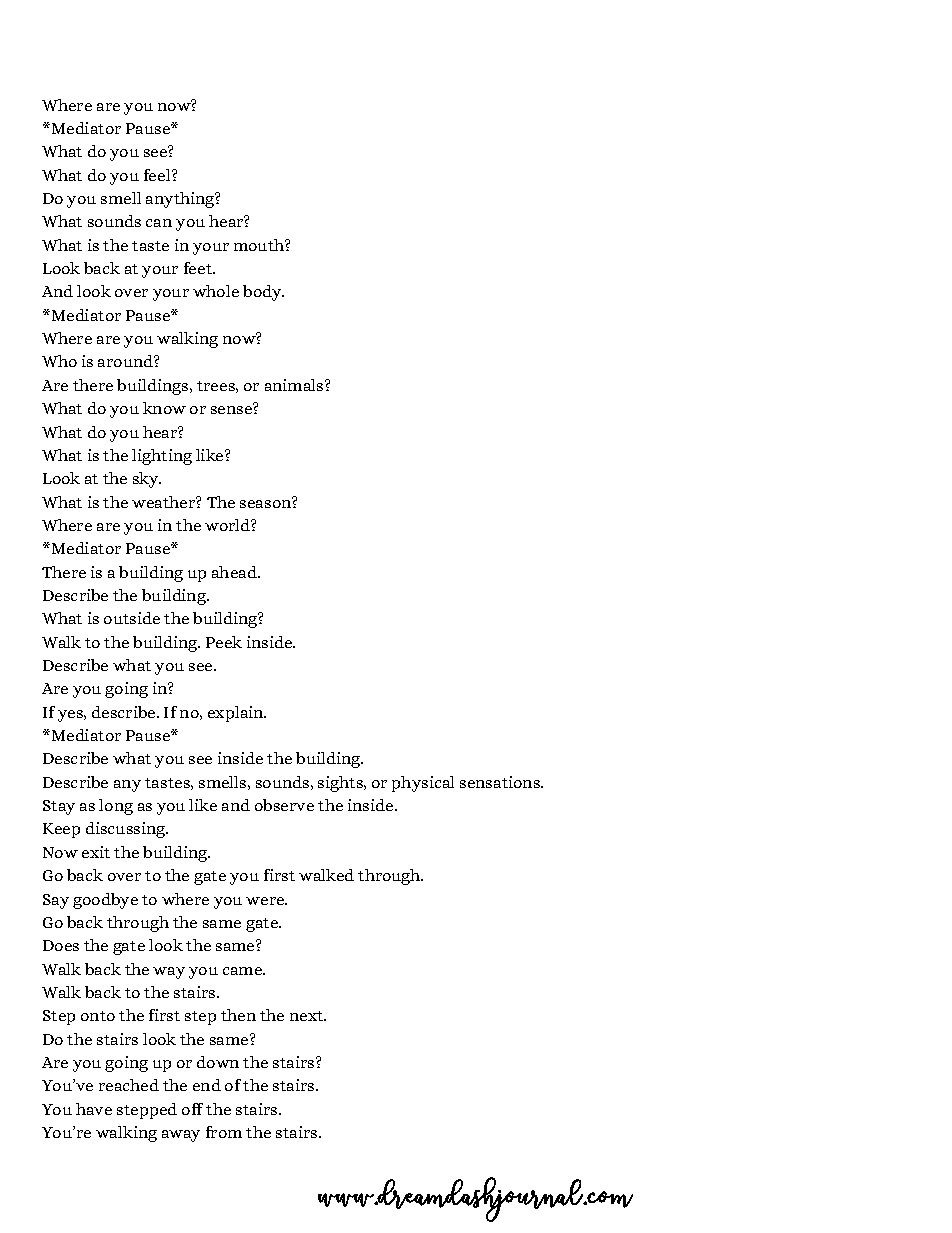 The image size is (952, 1233). Describe the element at coordinates (308, 1016) in the screenshot. I see `next` at that location.
